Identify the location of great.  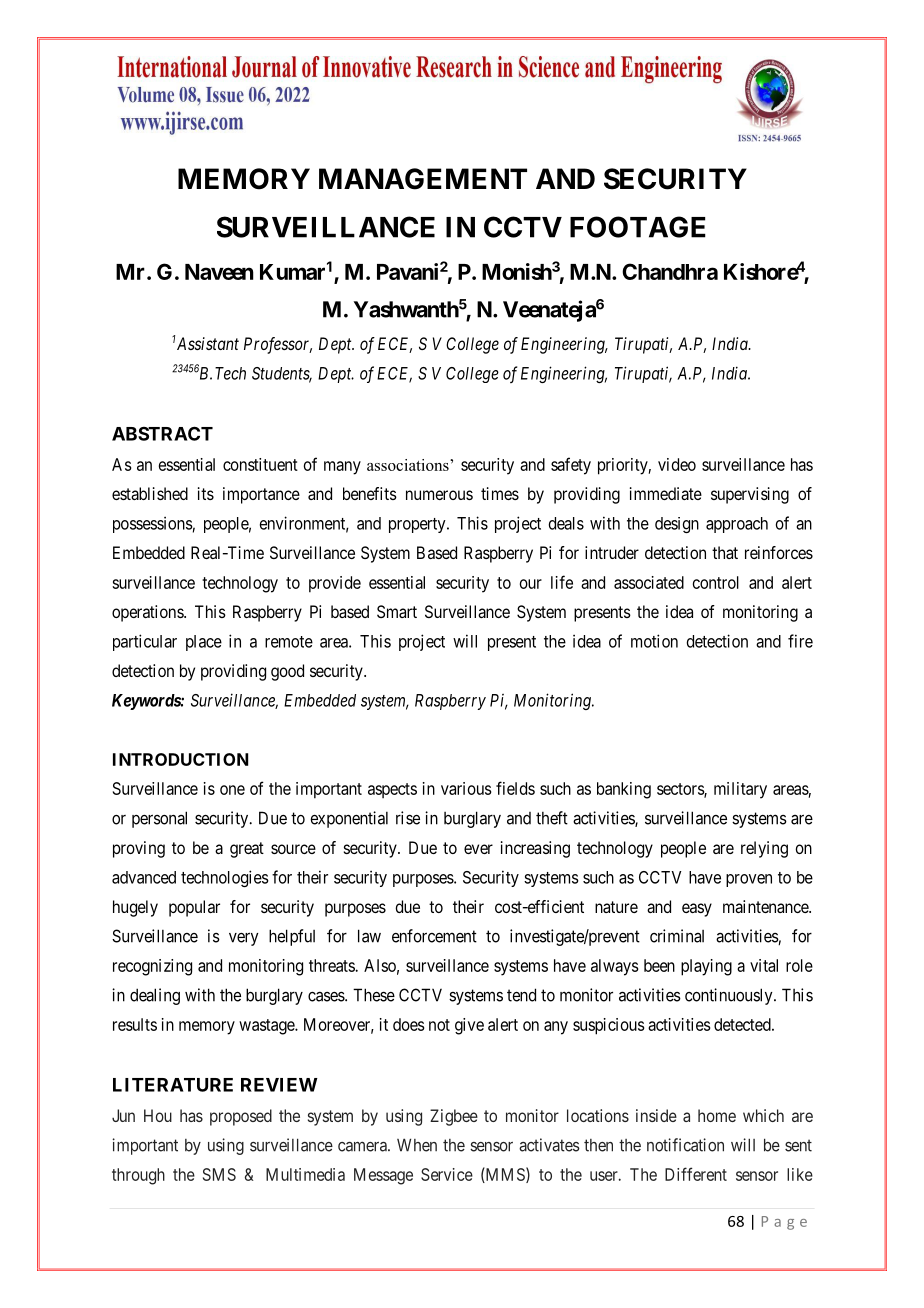
(247, 850).
